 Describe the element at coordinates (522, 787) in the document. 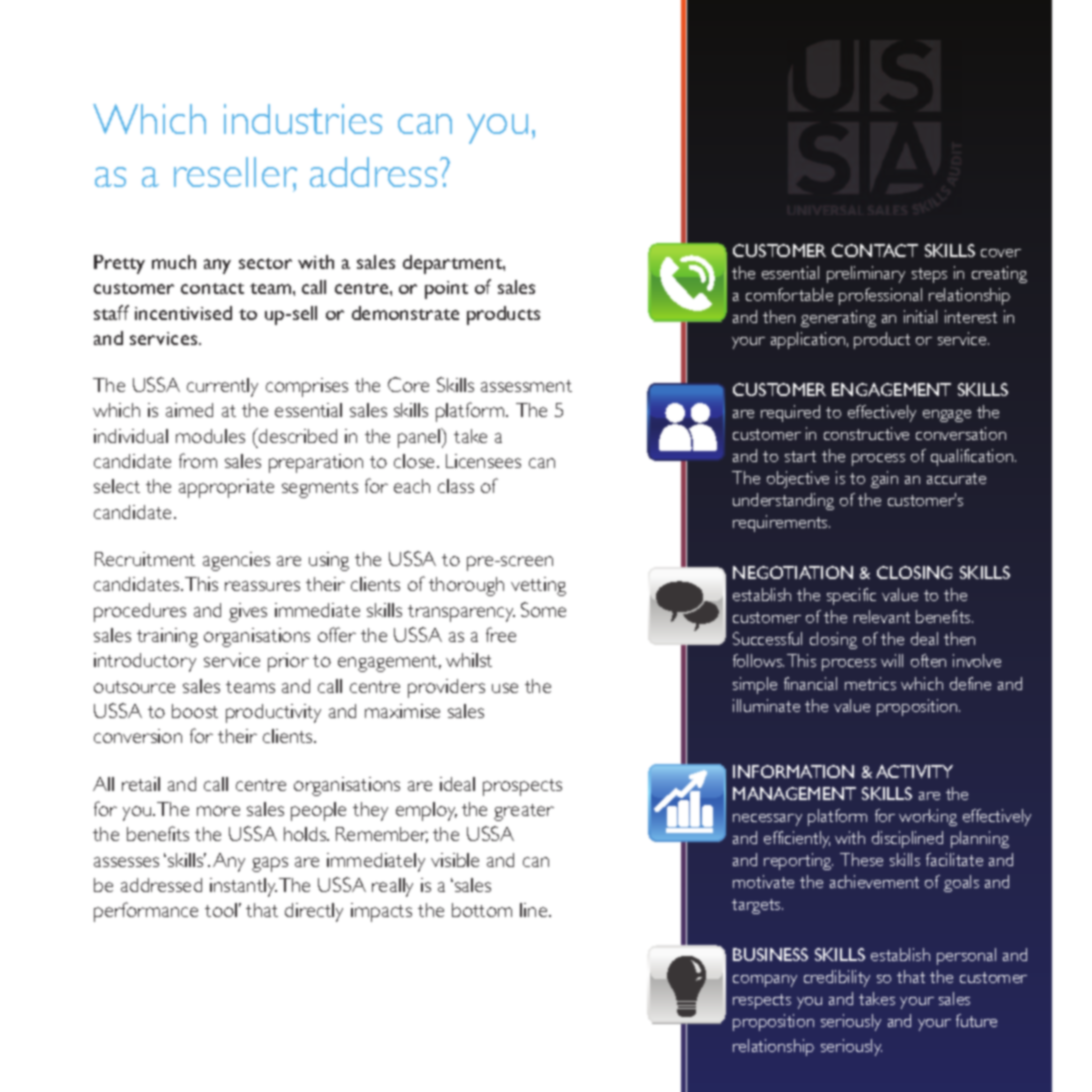

I see `prospects` at that location.
